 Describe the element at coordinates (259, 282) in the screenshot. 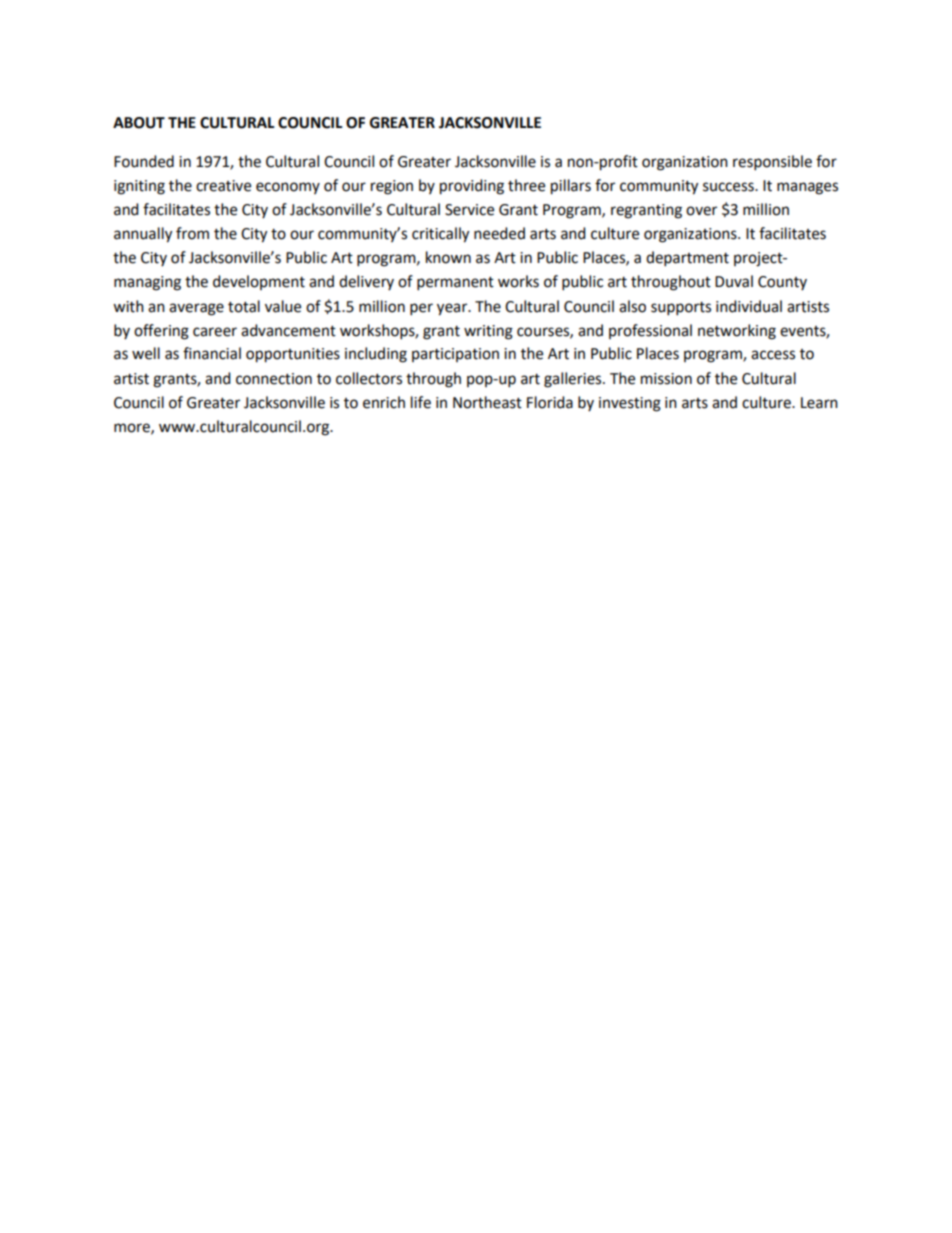

I see `development` at that location.
